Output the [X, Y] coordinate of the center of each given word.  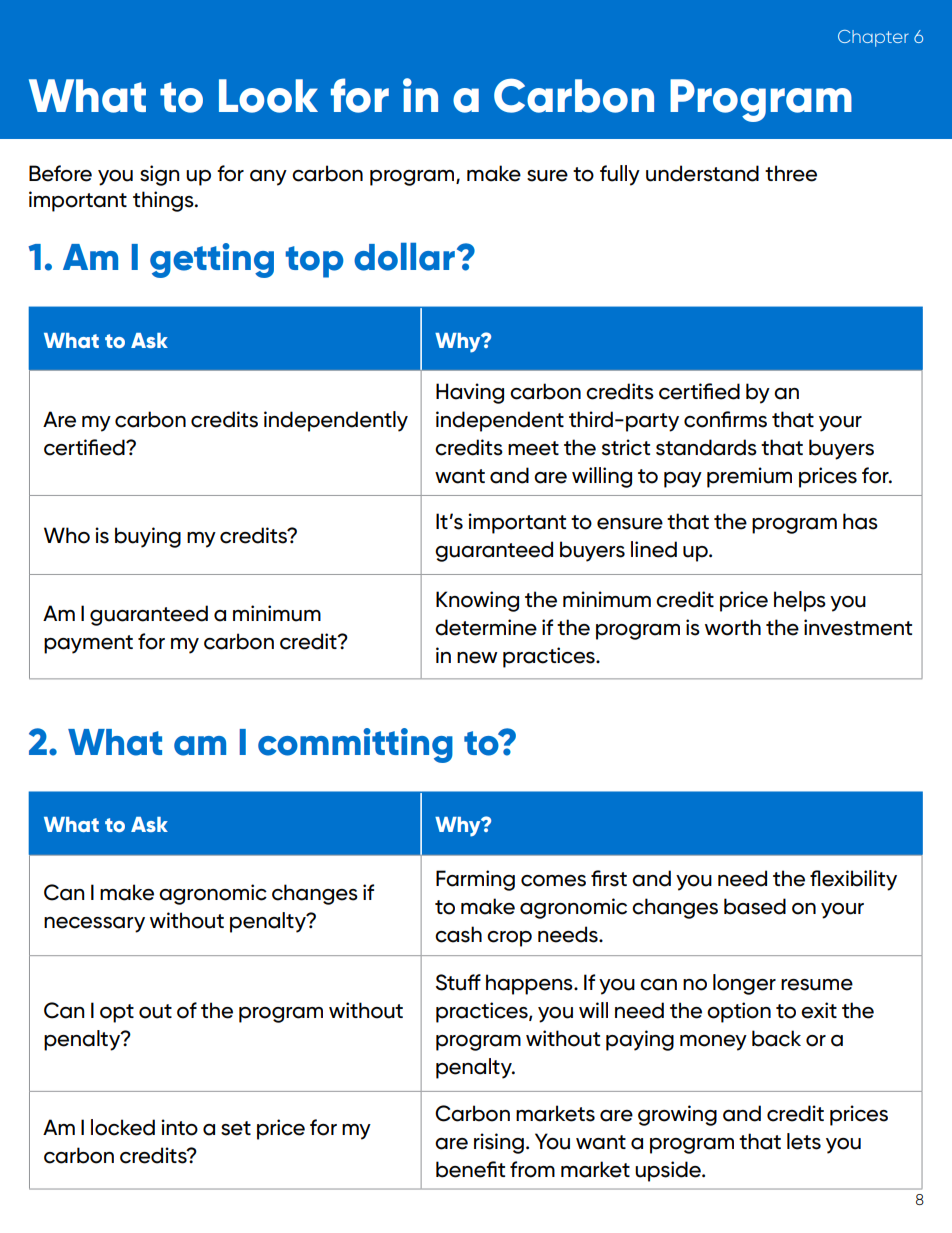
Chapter [873, 38]
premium [749, 477]
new [477, 658]
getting [212, 260]
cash [458, 934]
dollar [404, 257]
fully [620, 175]
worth [733, 627]
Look [268, 96]
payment [88, 644]
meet [533, 448]
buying [148, 537]
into [179, 1127]
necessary [94, 925]
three [791, 173]
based [755, 906]
